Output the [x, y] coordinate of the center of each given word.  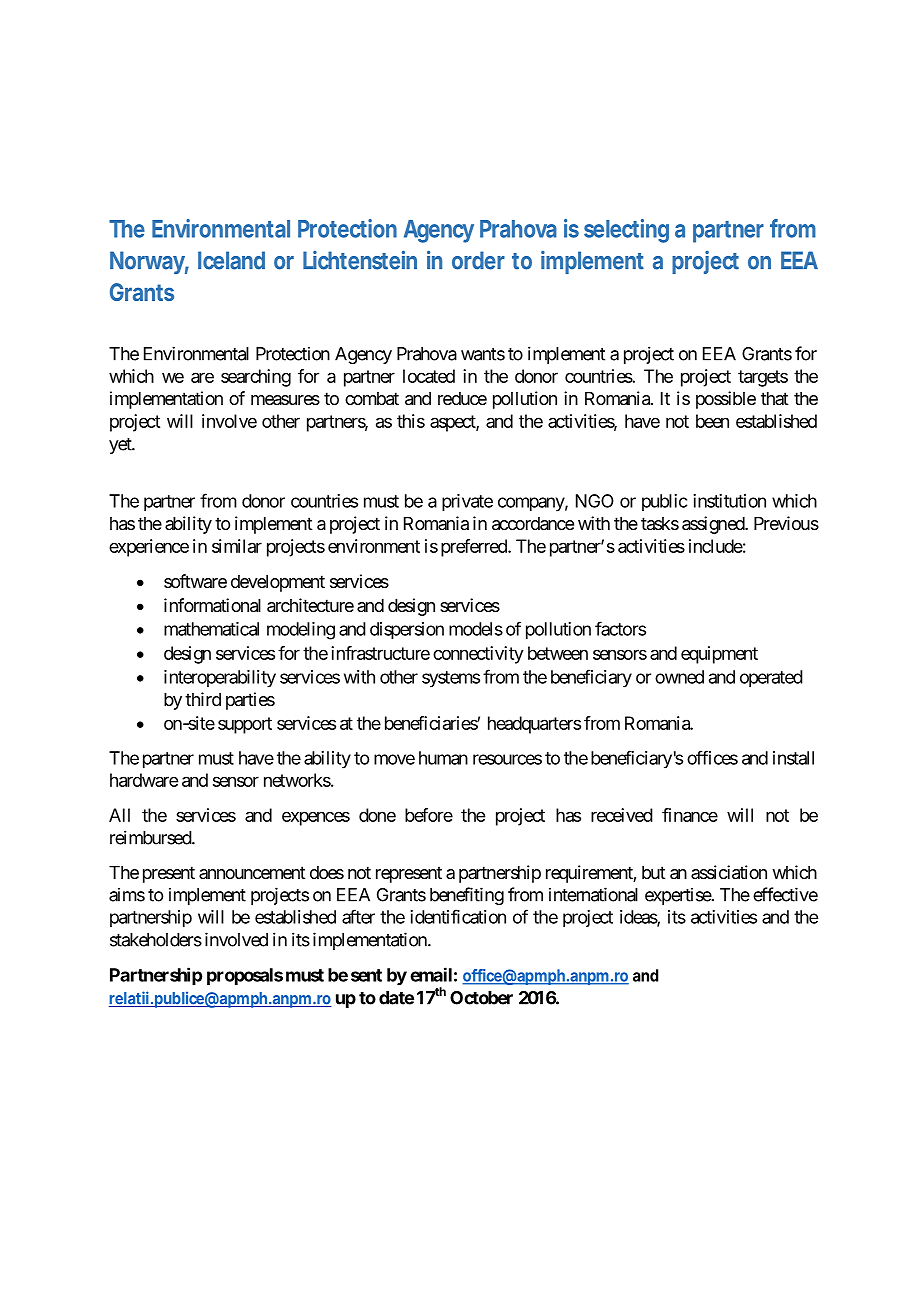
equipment [719, 655]
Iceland [231, 260]
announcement [252, 872]
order [478, 260]
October [481, 998]
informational [212, 605]
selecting [626, 231]
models [476, 629]
